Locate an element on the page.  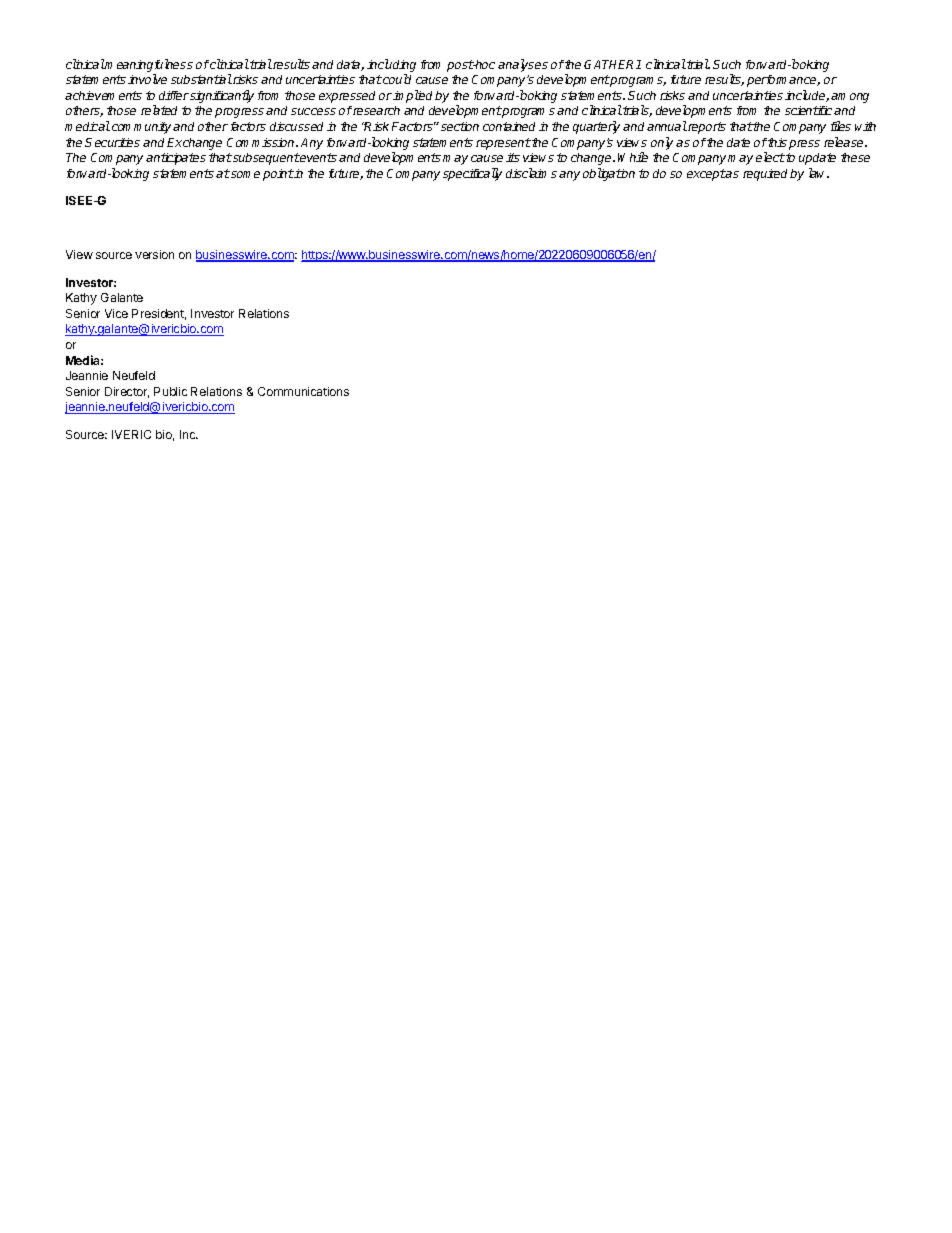
Public is located at coordinates (170, 391).
